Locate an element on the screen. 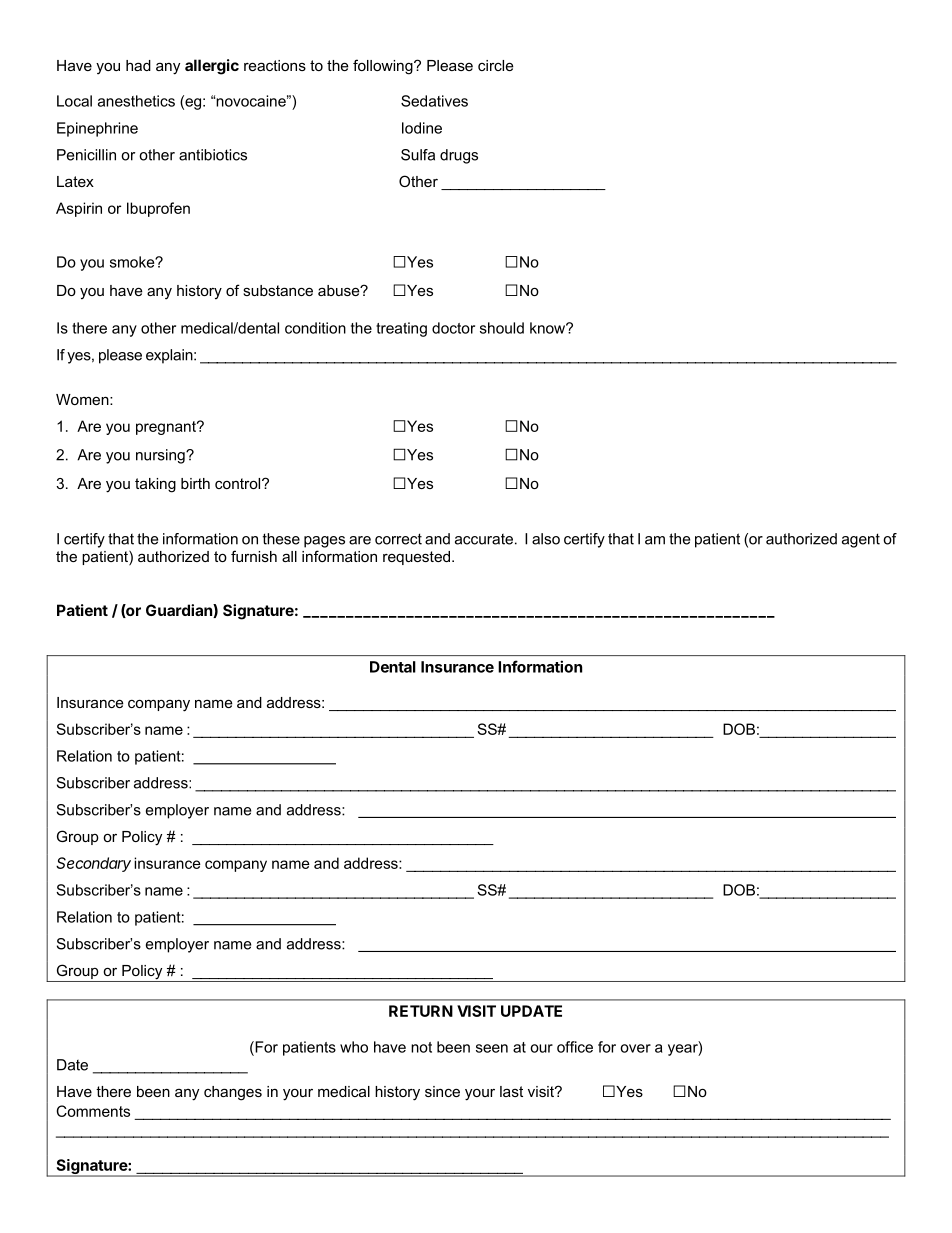 This screenshot has width=952, height=1233. substance is located at coordinates (278, 290).
